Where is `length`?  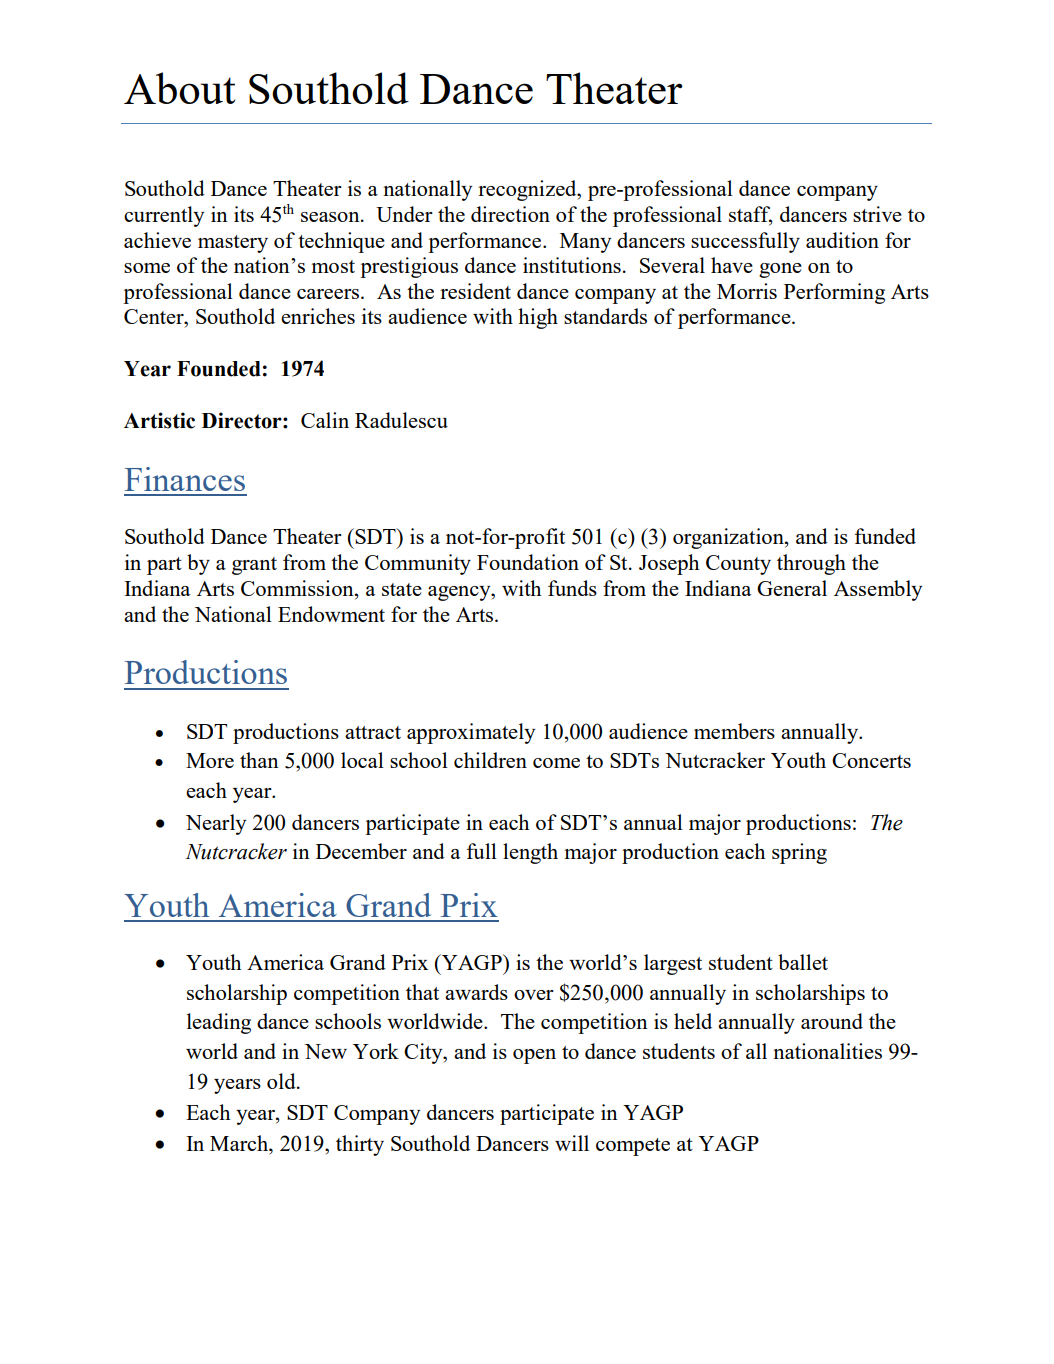
length is located at coordinates (530, 853).
